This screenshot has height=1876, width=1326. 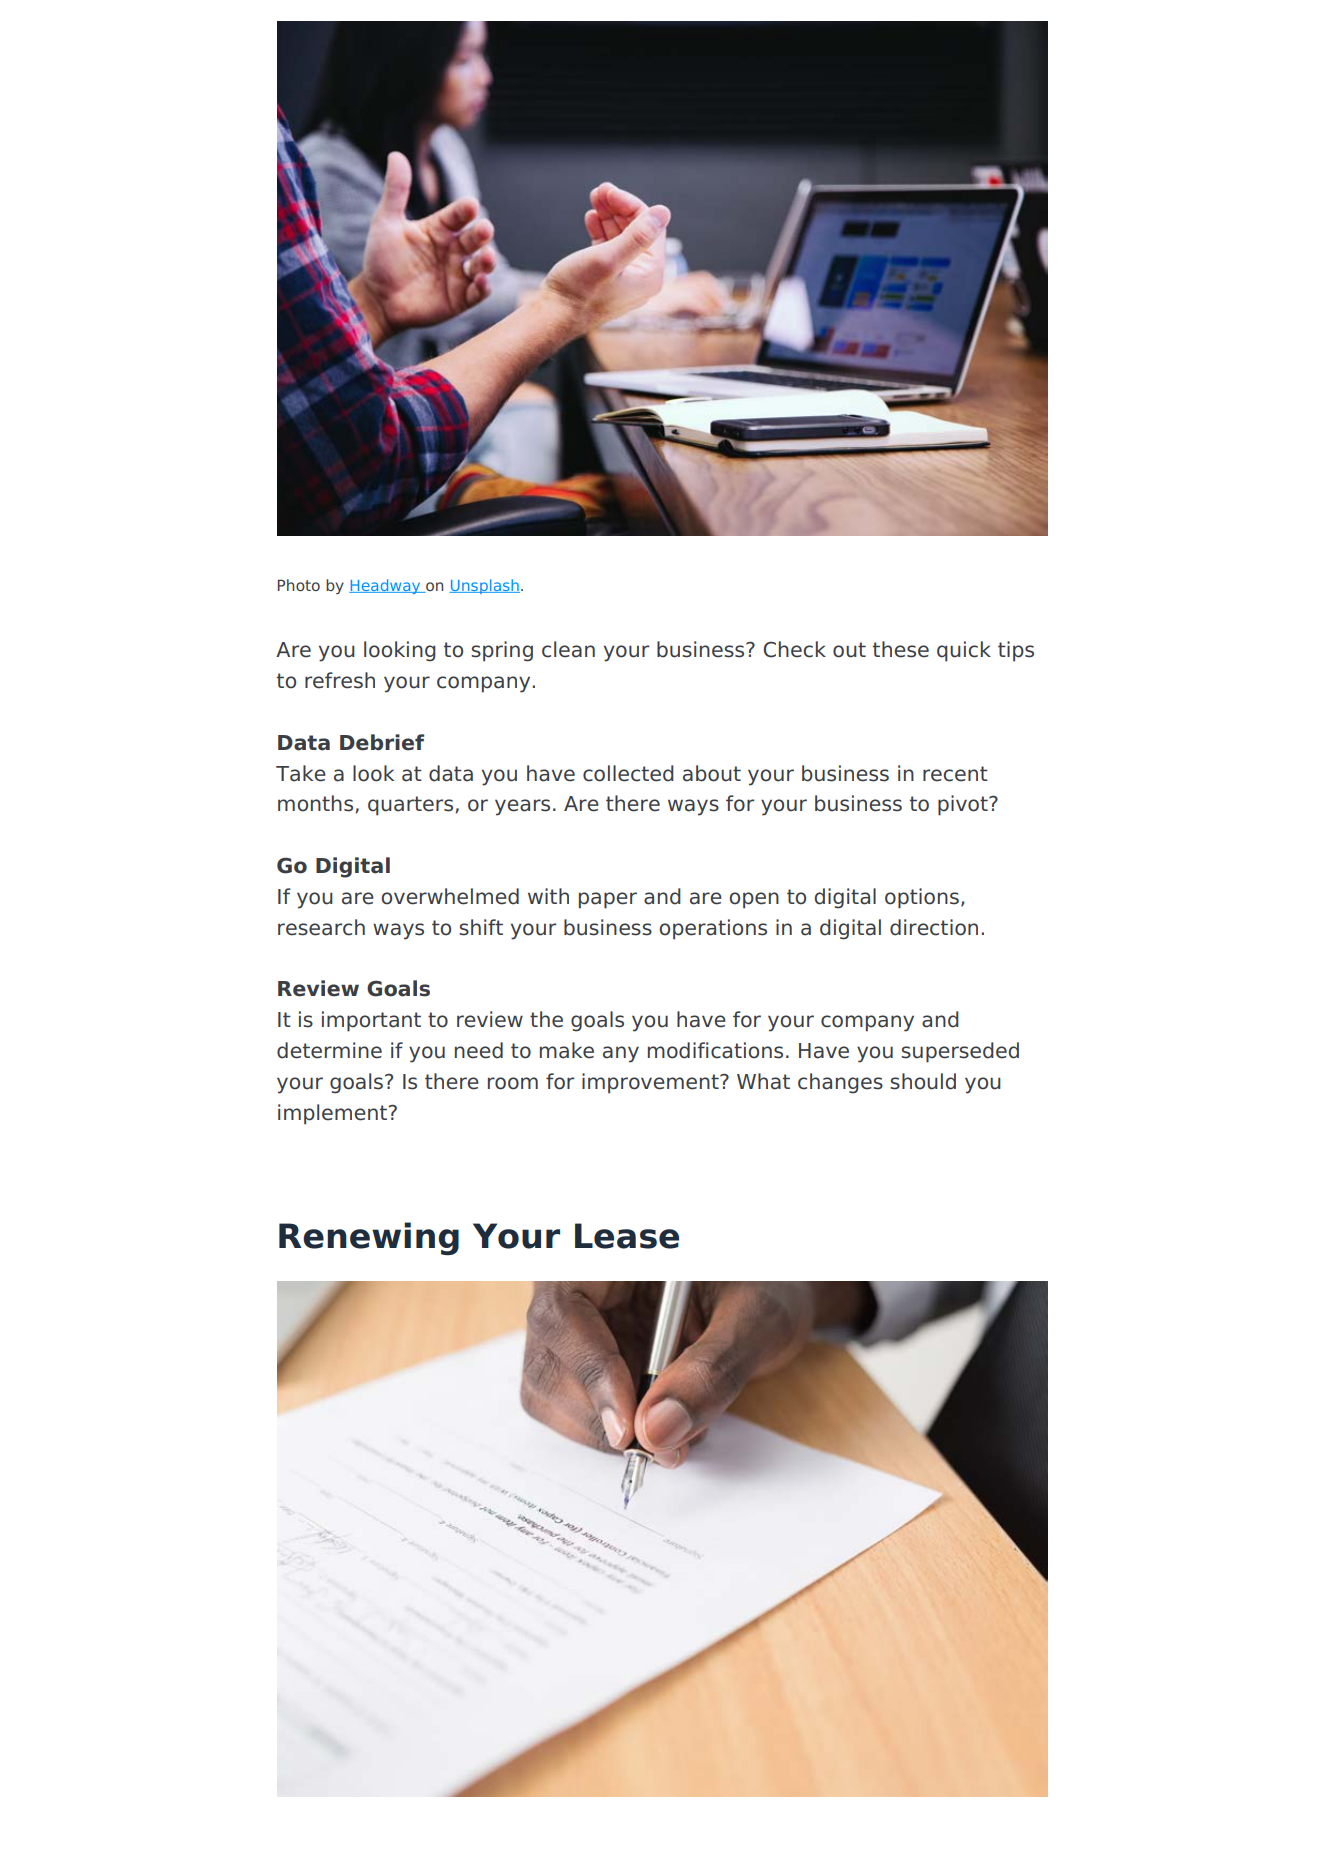 I want to click on Debrief, so click(x=382, y=742).
